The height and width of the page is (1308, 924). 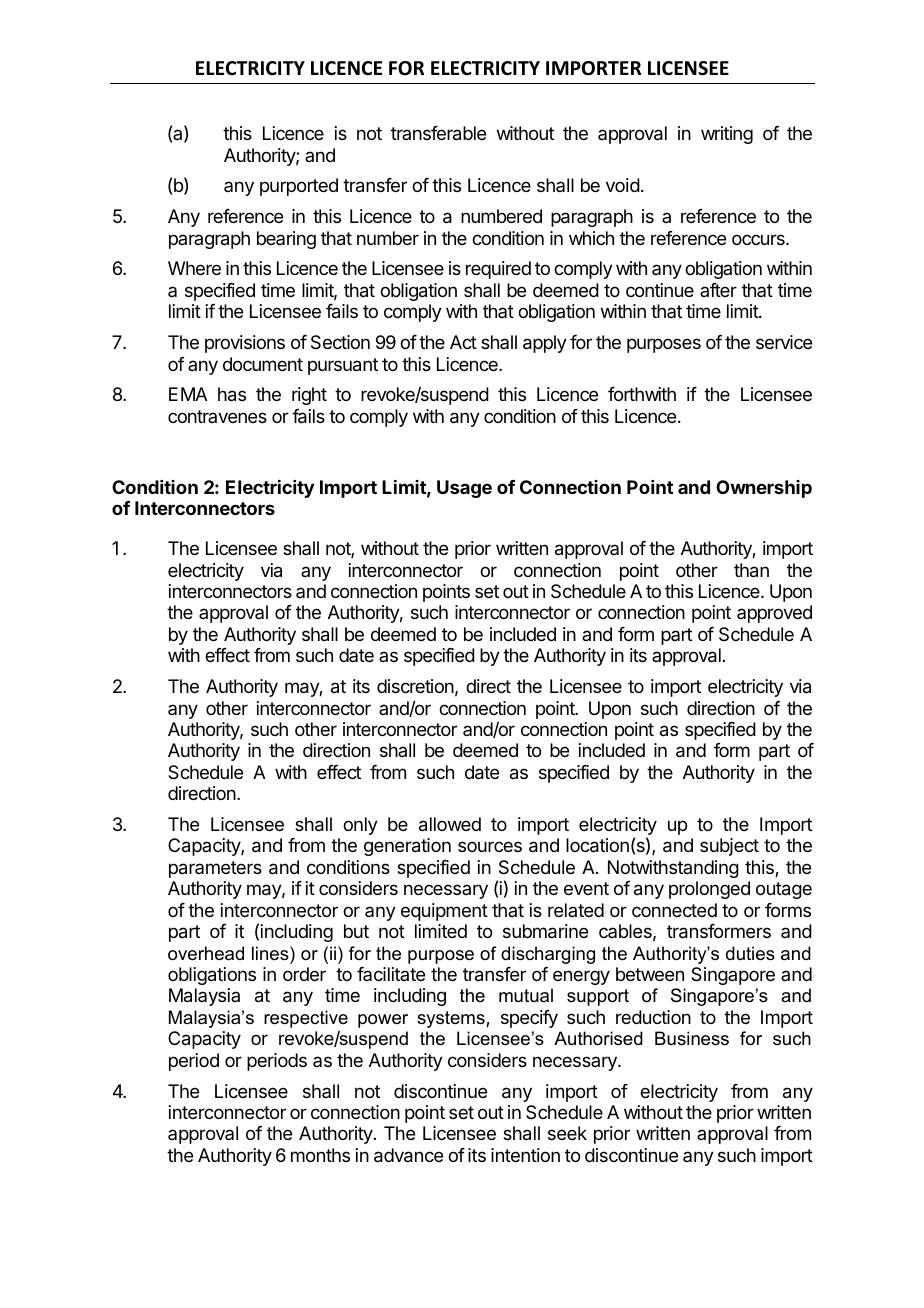 I want to click on approved, so click(x=774, y=614).
